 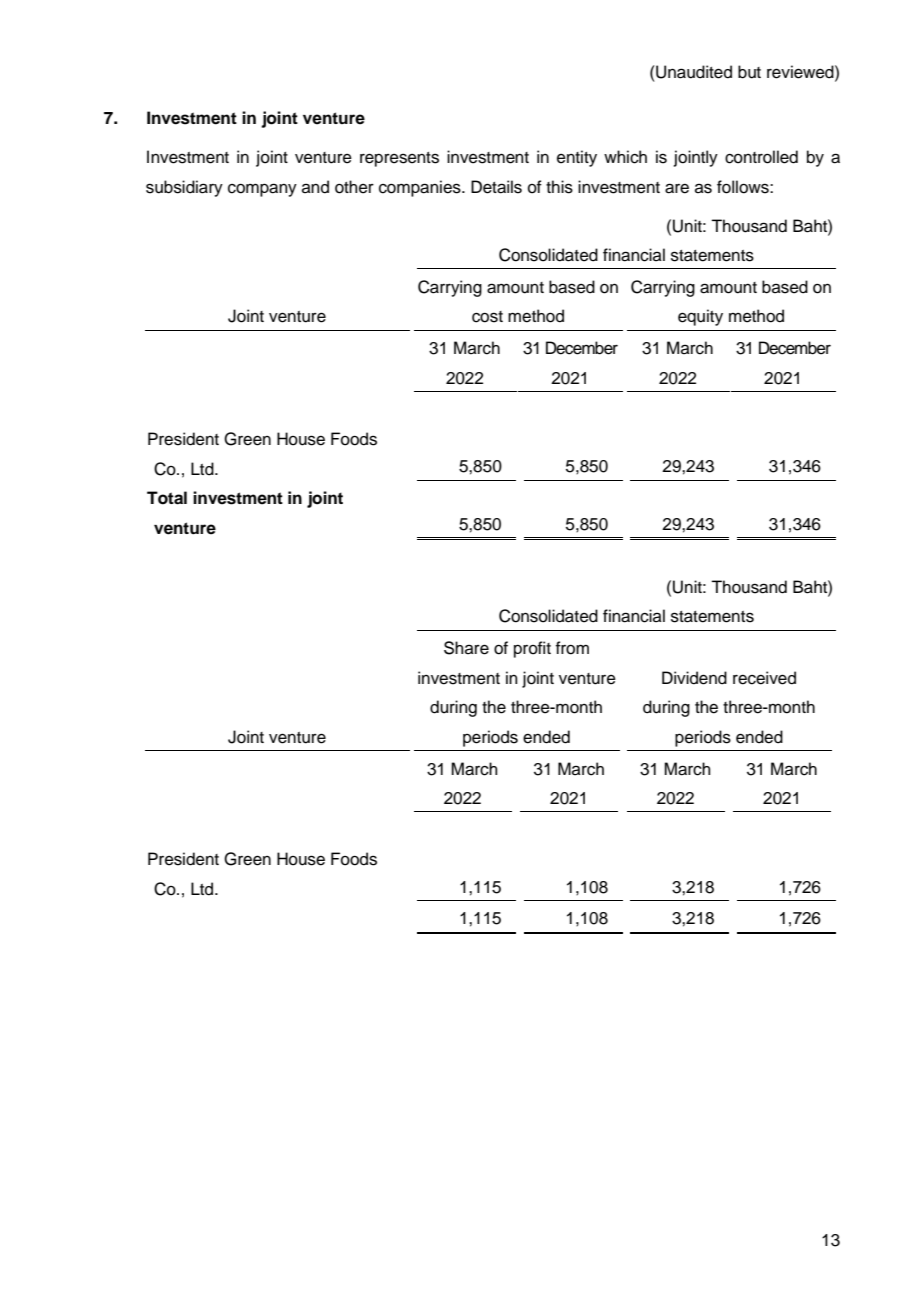 I want to click on profit, so click(x=532, y=649).
